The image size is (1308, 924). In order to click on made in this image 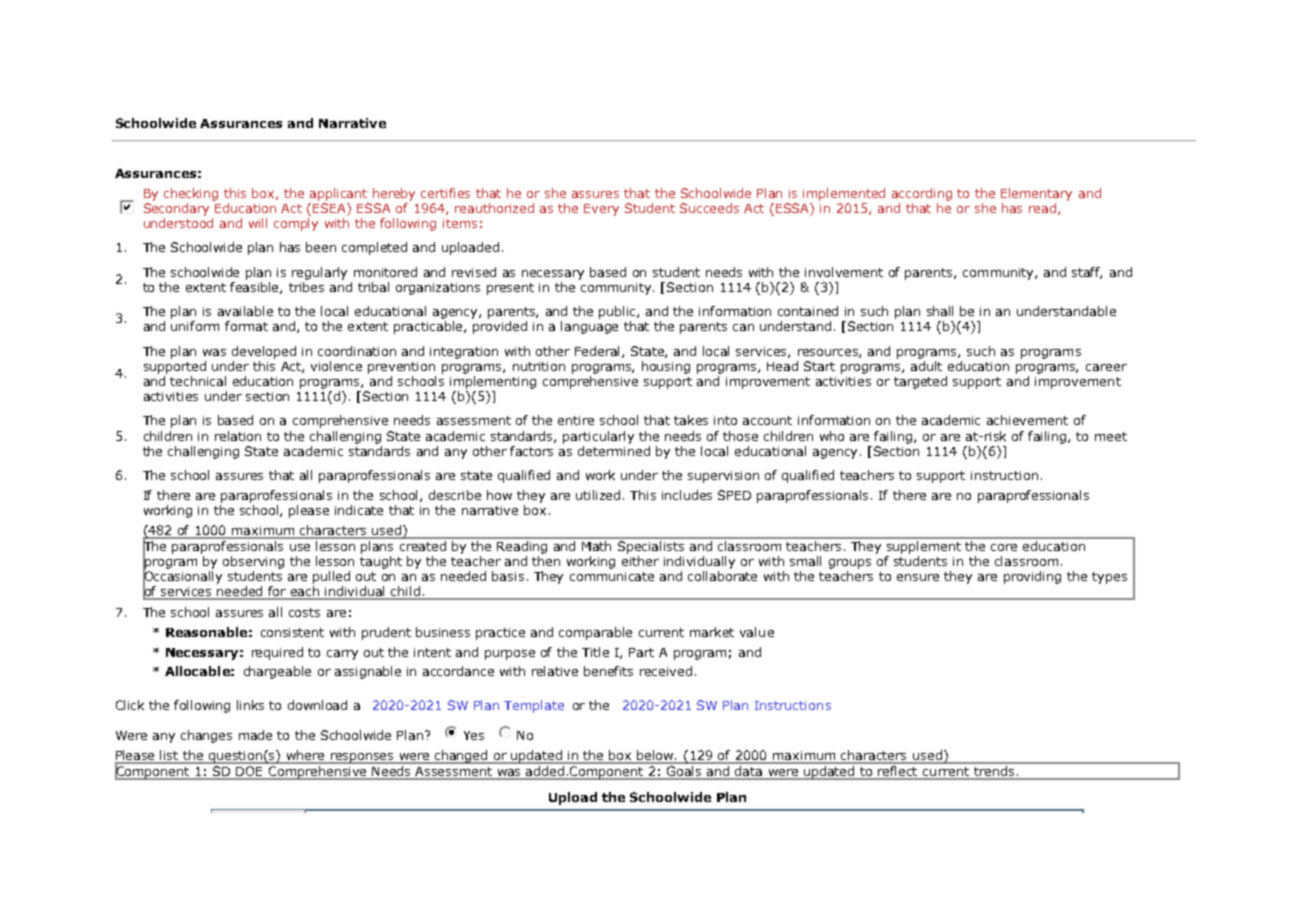, I will do `click(255, 735)`.
